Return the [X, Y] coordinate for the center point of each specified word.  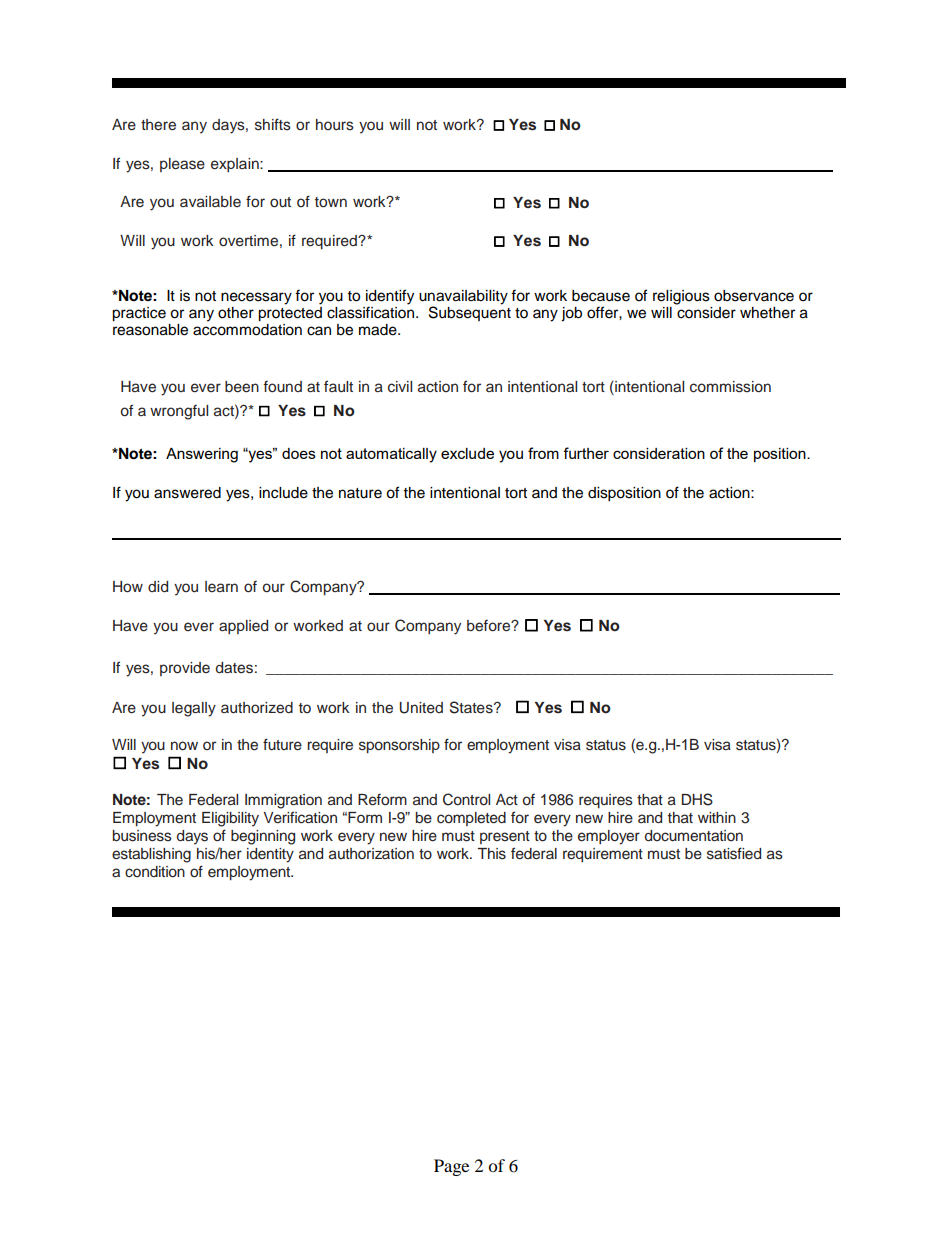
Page [451, 1167]
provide [185, 669]
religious [681, 297]
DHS [697, 799]
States [472, 707]
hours [335, 125]
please [182, 165]
